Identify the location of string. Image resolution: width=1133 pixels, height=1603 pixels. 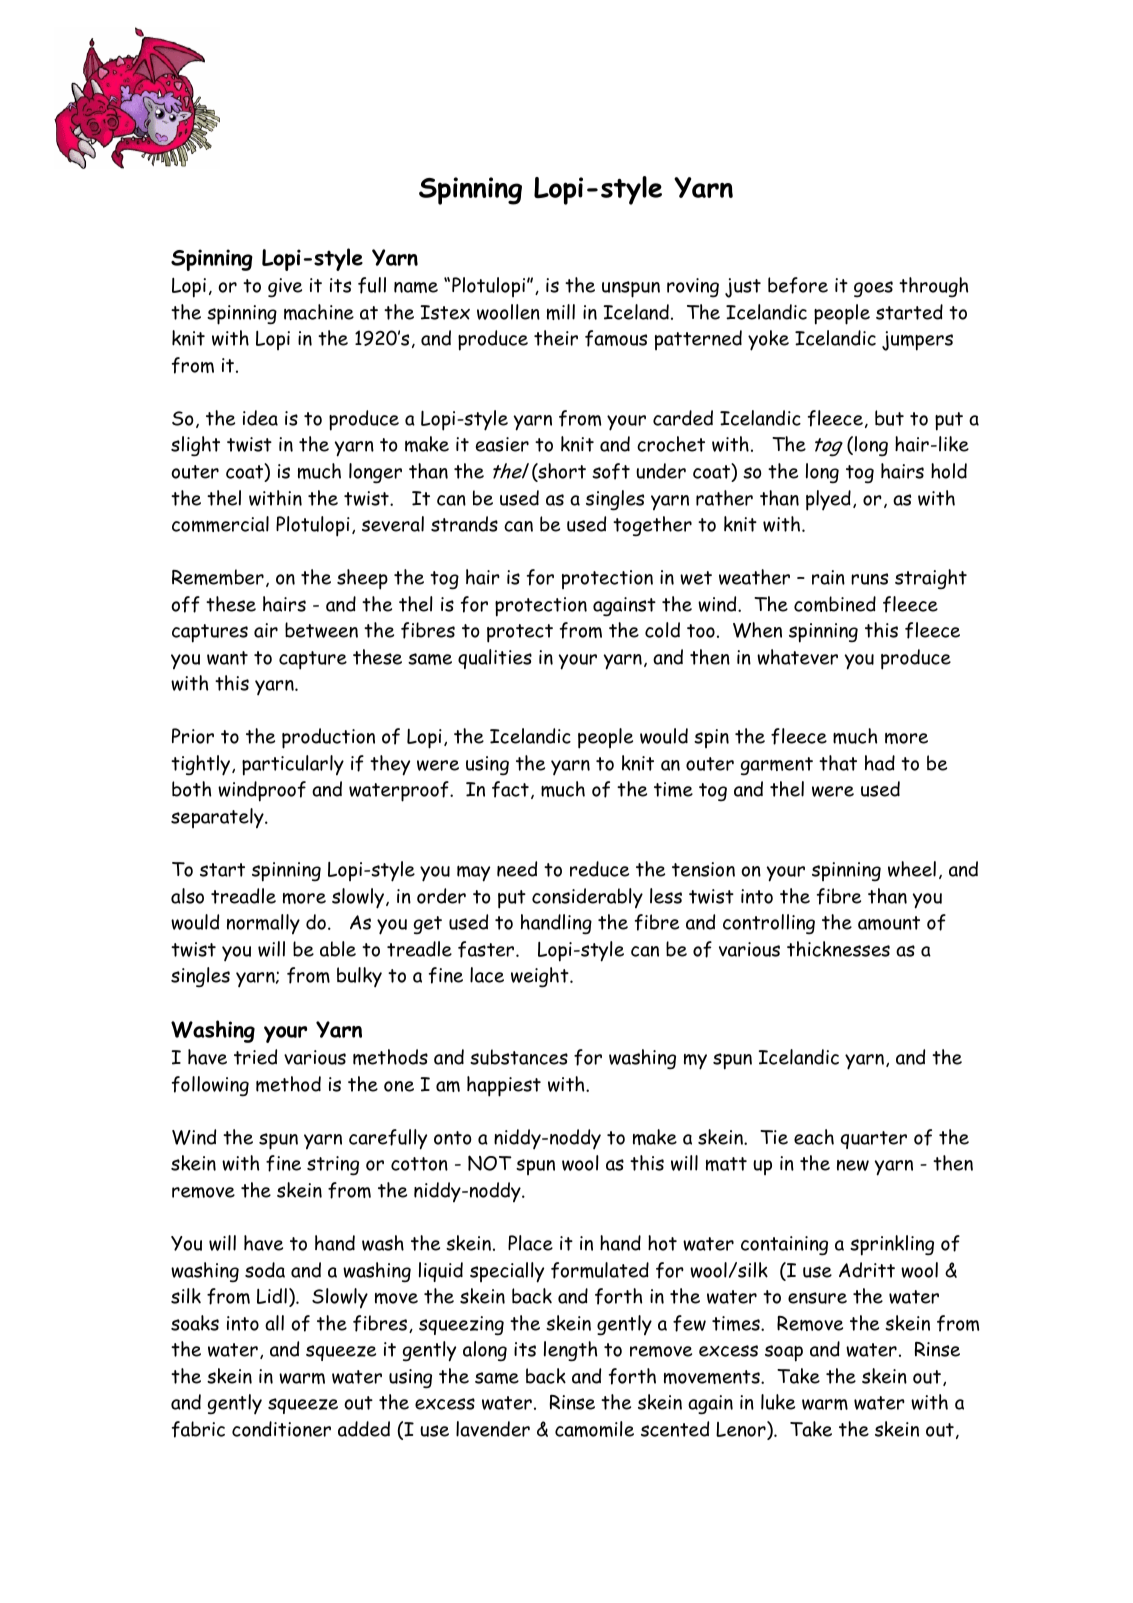
(333, 1166).
